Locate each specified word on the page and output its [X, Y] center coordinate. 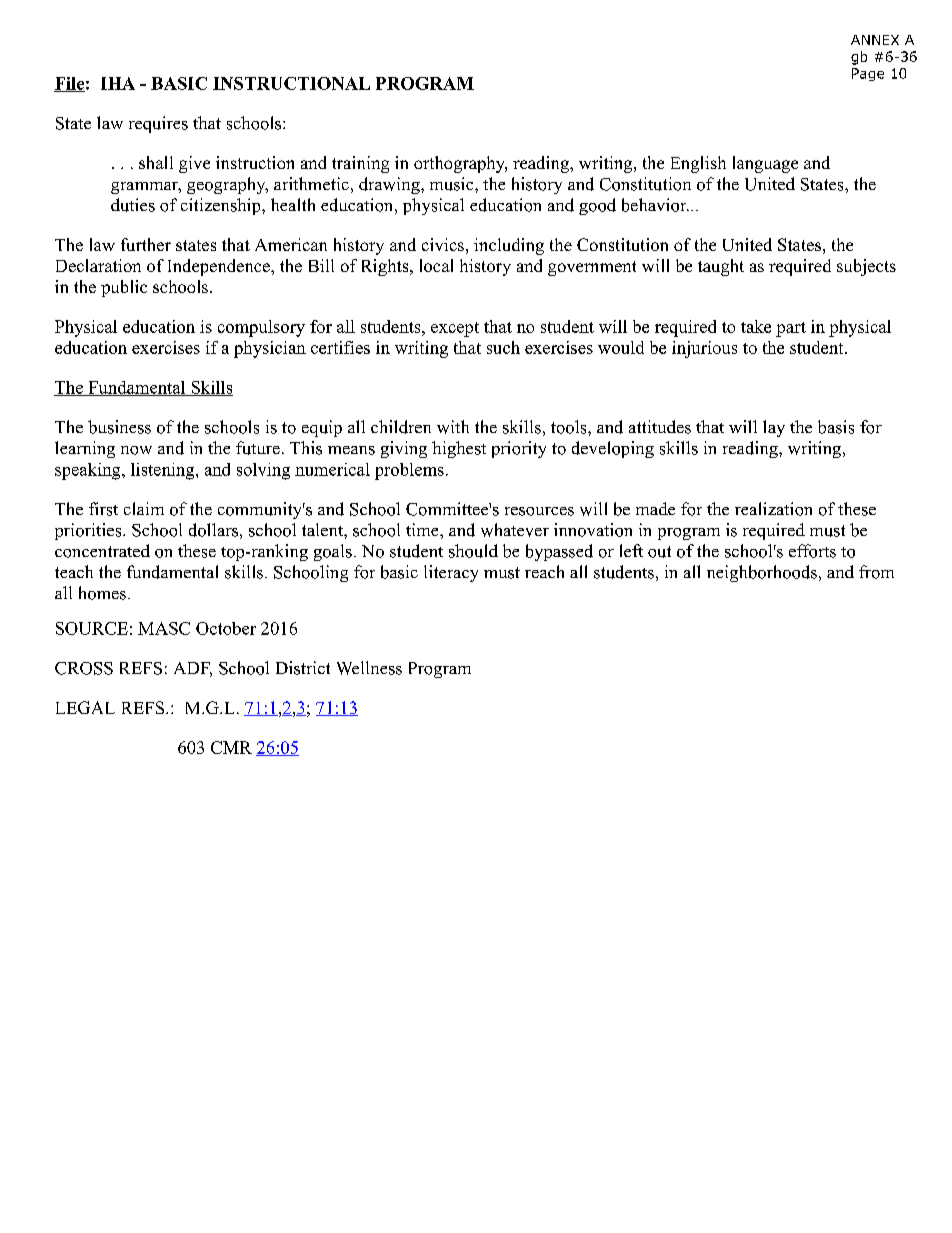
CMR [231, 747]
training [360, 164]
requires [158, 124]
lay [774, 428]
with [453, 427]
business [119, 427]
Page [868, 74]
